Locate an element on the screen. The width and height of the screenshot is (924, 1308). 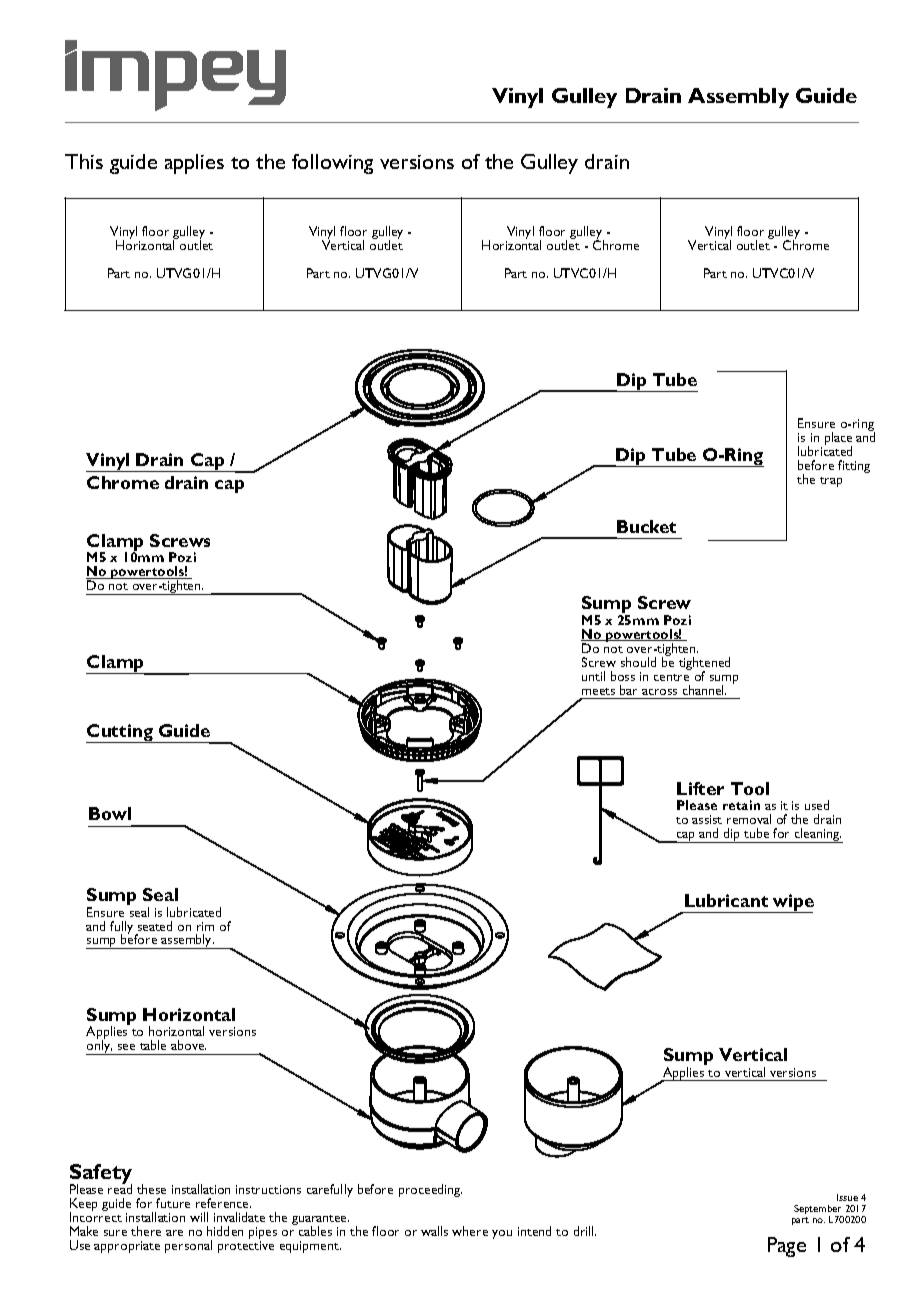
until is located at coordinates (593, 676).
